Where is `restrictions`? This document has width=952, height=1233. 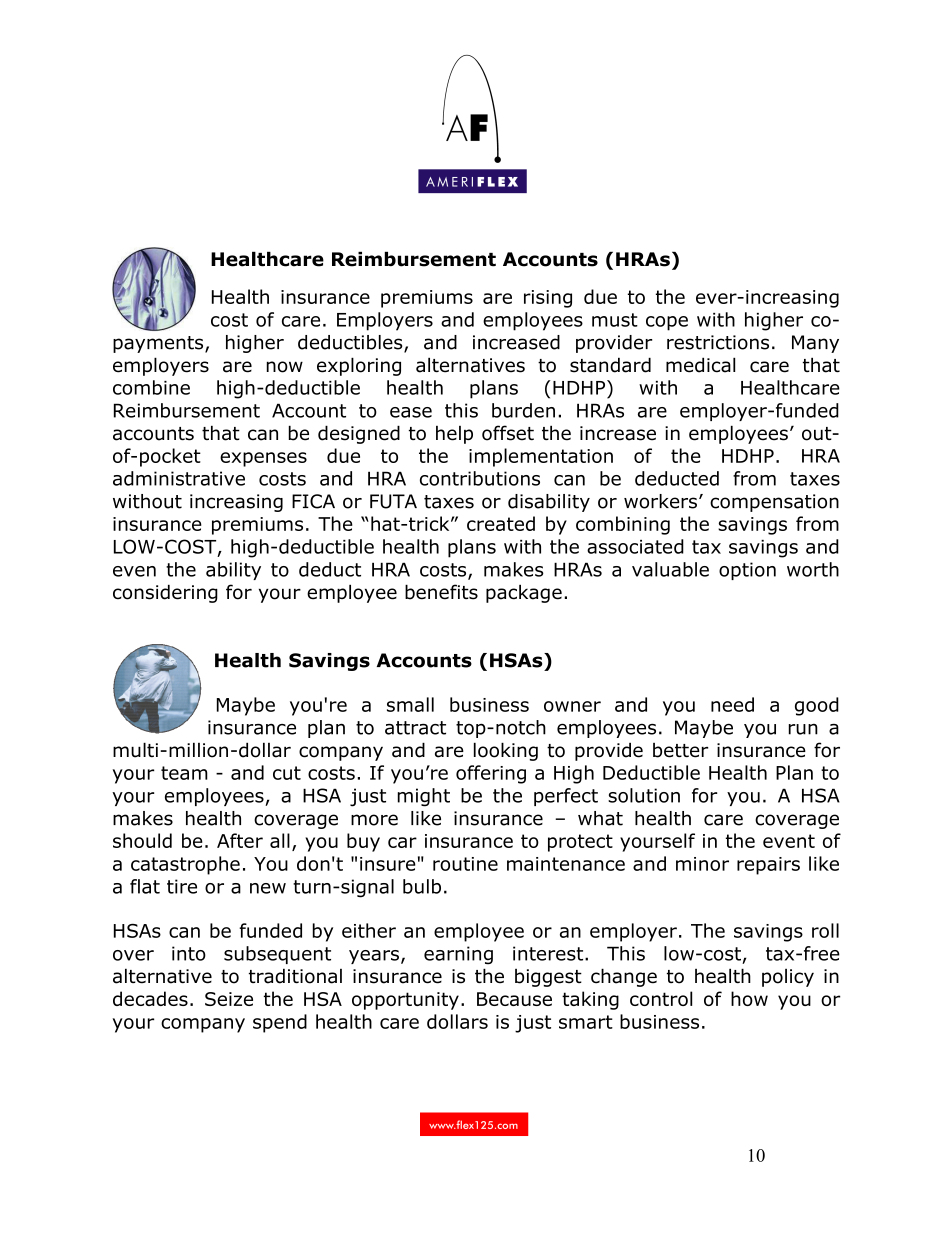
restrictions is located at coordinates (718, 342).
